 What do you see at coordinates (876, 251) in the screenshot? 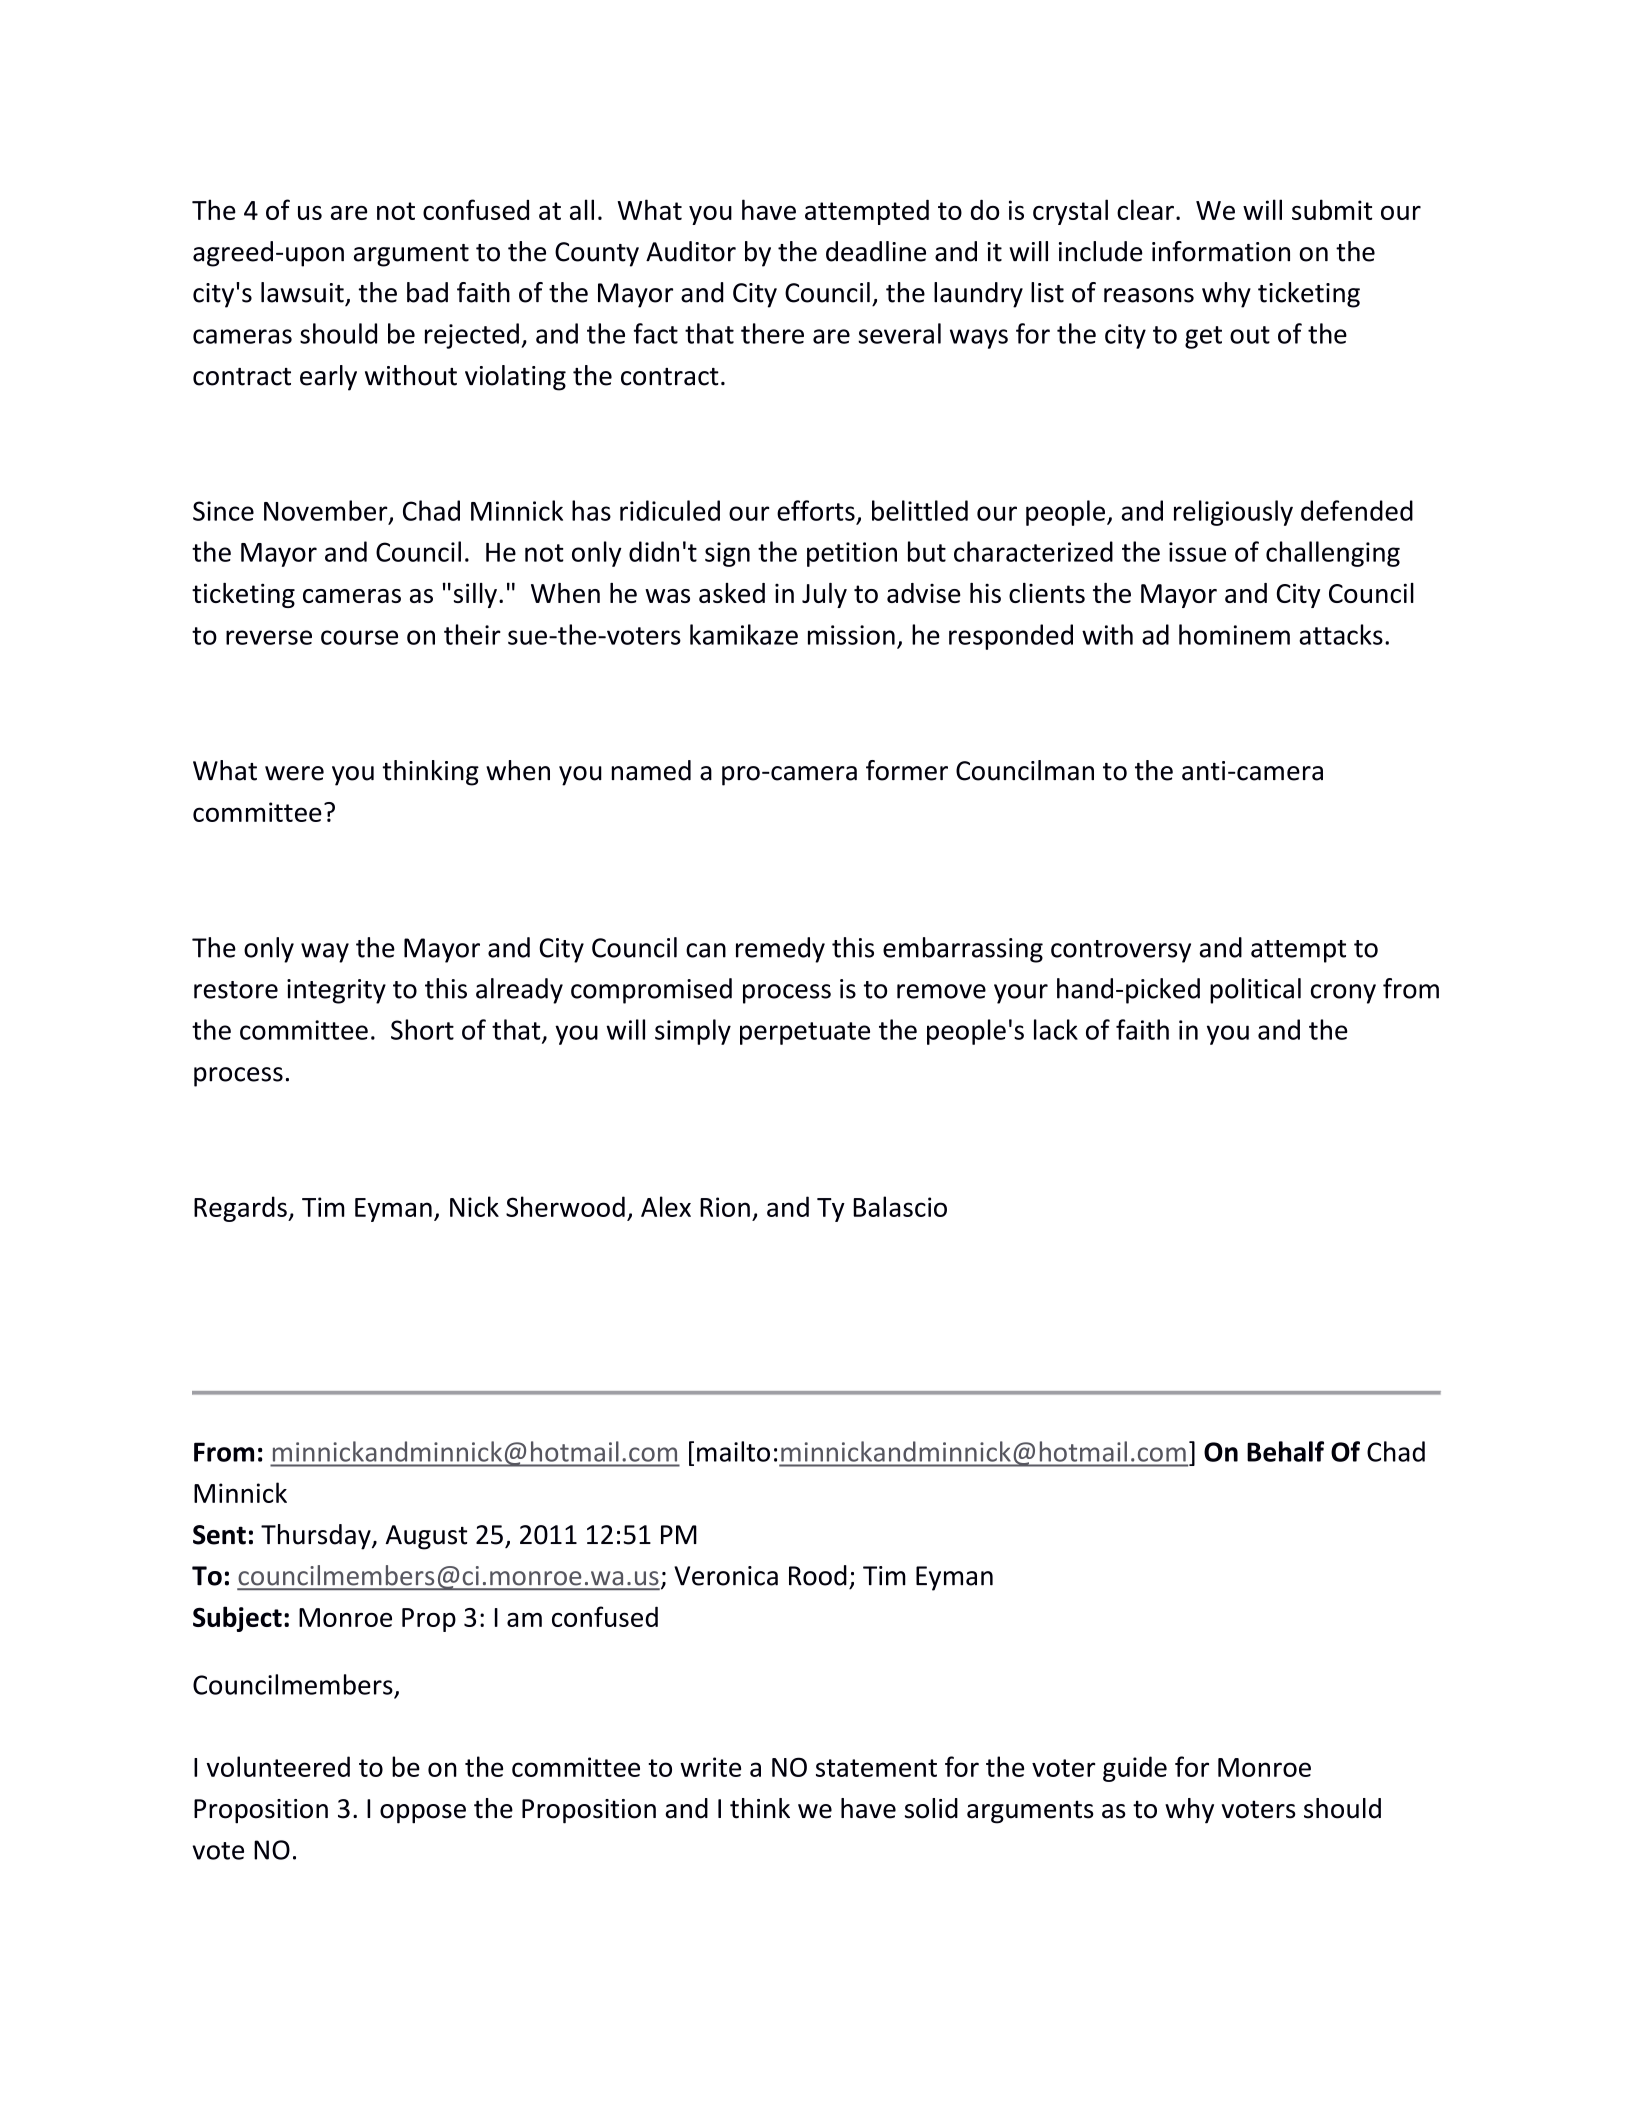
I see `deadline` at bounding box center [876, 251].
